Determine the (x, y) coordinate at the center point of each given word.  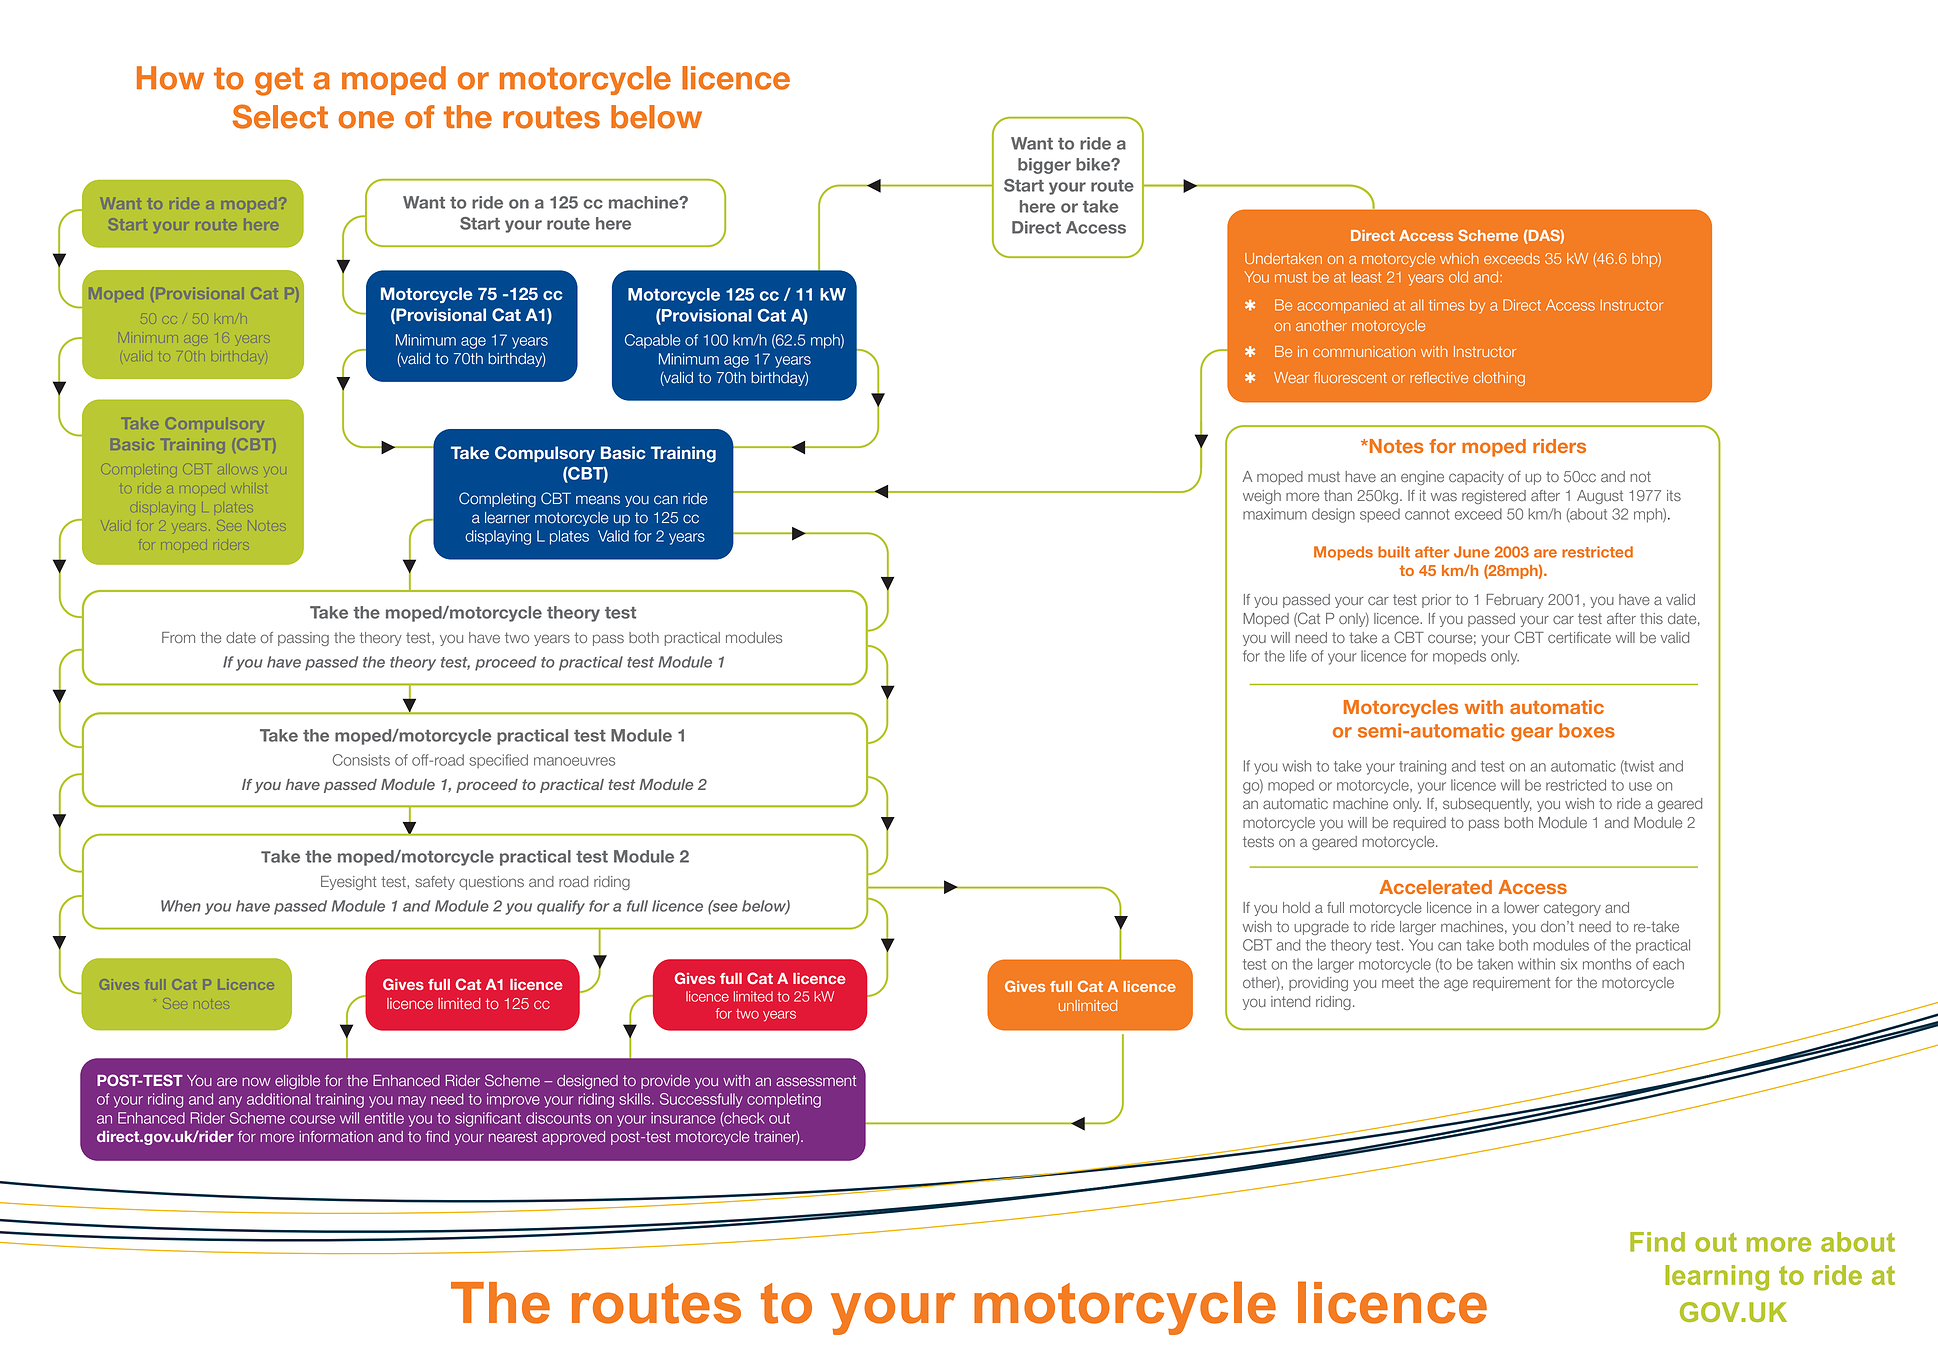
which (1459, 258)
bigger (1044, 166)
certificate (1579, 637)
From (178, 637)
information (336, 1137)
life (1298, 656)
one (366, 120)
